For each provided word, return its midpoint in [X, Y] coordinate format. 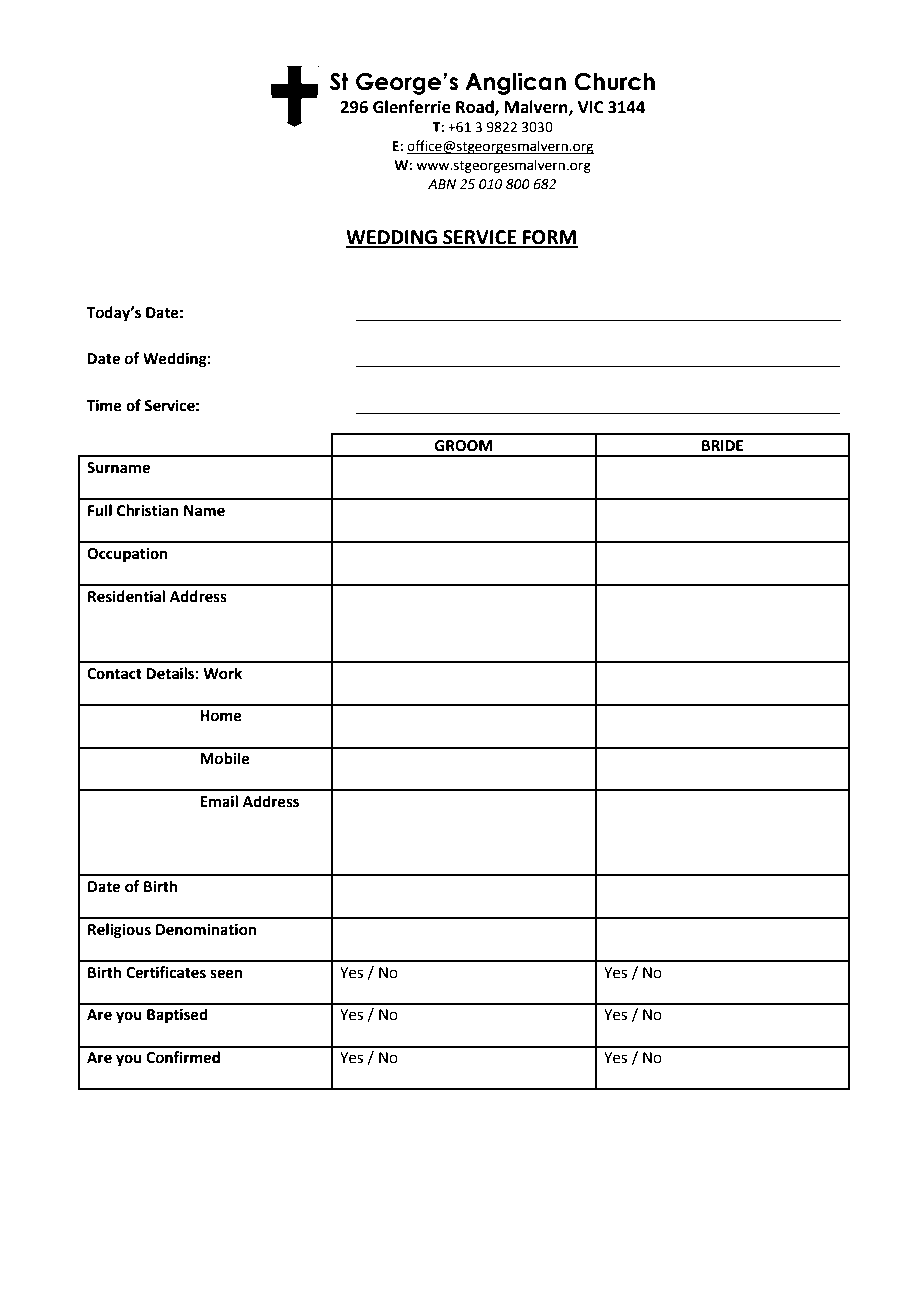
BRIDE [722, 445]
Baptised [177, 1016]
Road [476, 107]
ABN [442, 184]
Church [614, 82]
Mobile [225, 758]
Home [221, 716]
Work [222, 673]
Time [104, 405]
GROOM [464, 446]
